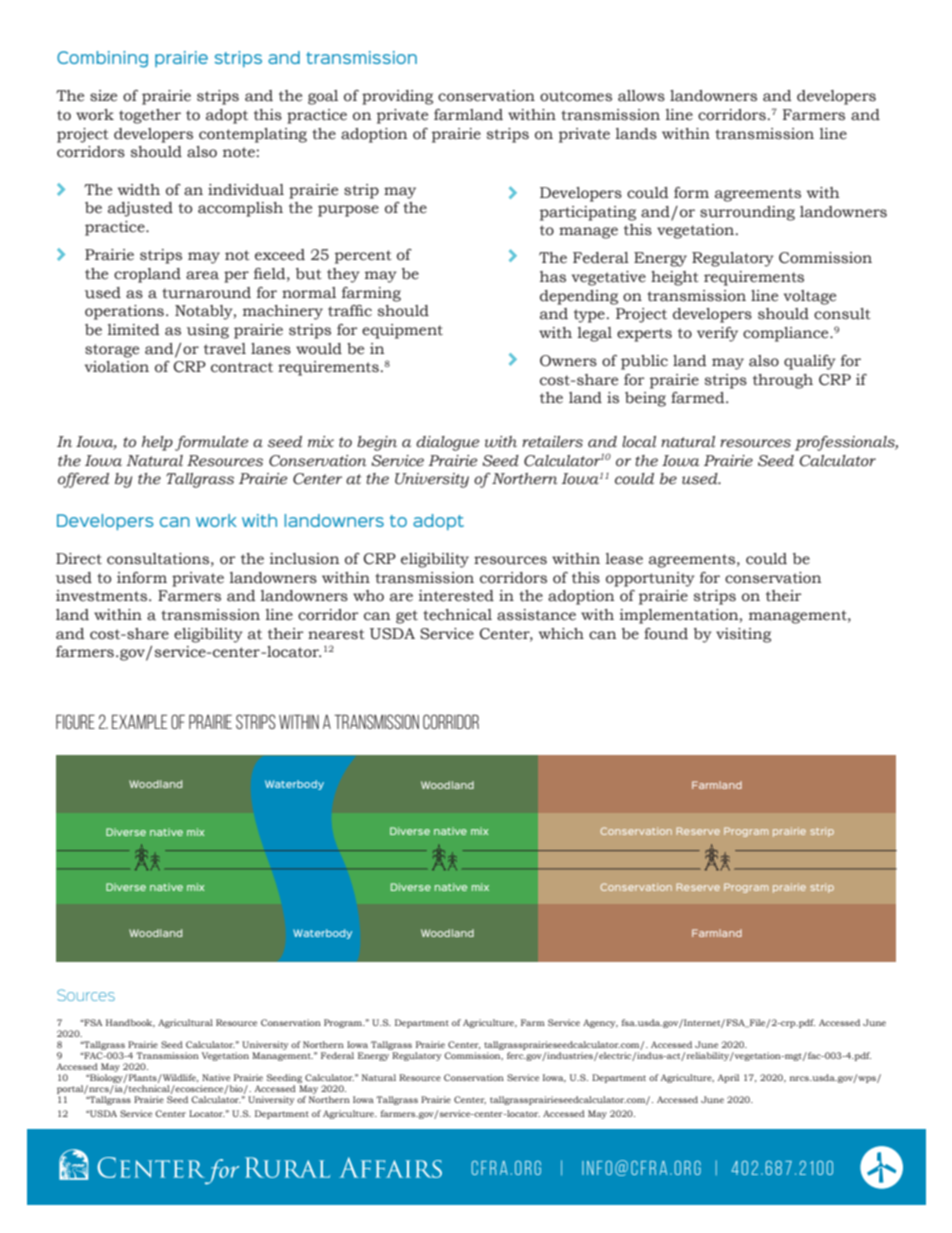  Describe the element at coordinates (743, 635) in the image. I see `visiting` at that location.
